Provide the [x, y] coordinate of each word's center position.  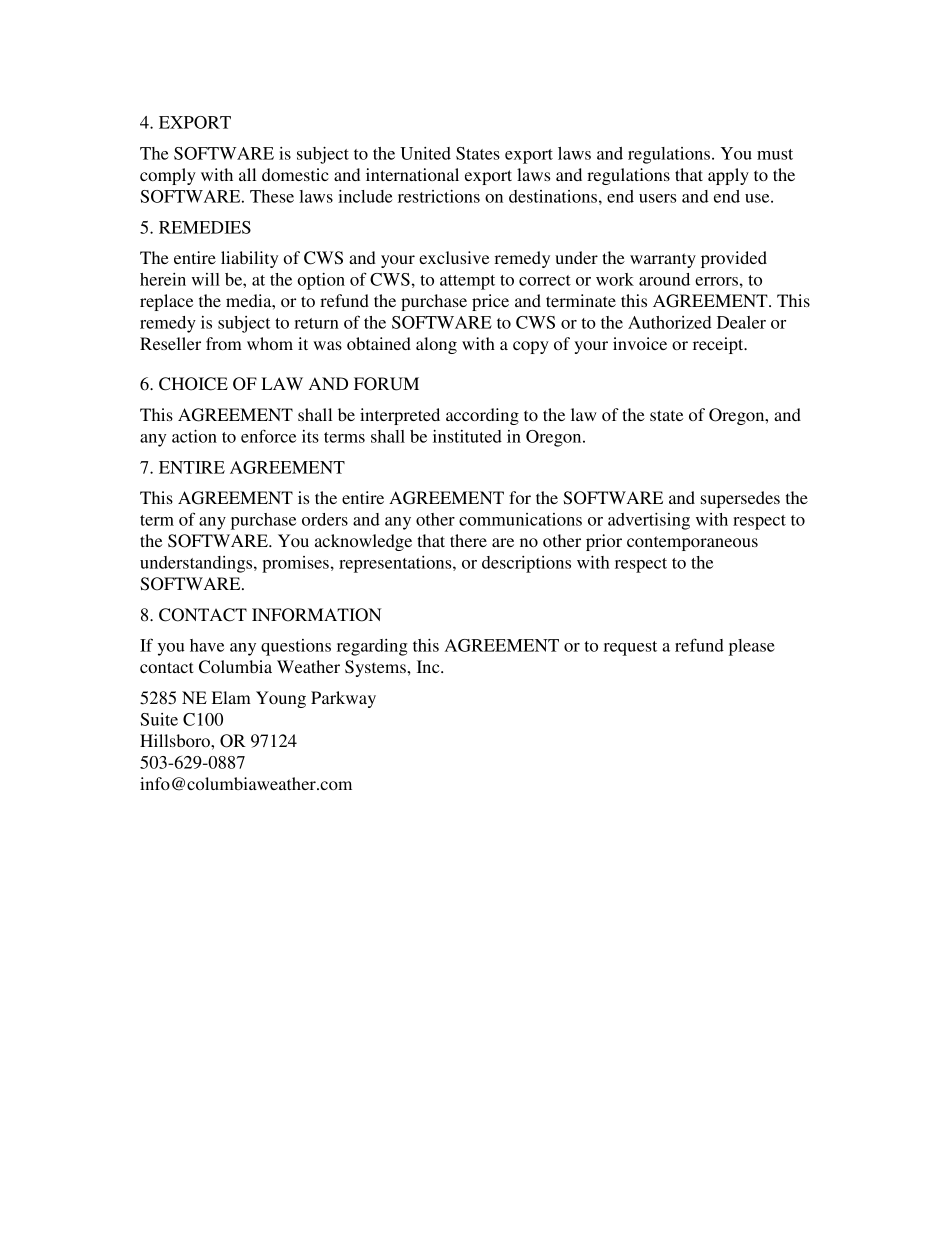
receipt [719, 345]
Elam [231, 697]
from [224, 343]
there [468, 540]
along [436, 345]
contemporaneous [692, 543]
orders [325, 519]
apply [728, 176]
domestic [295, 174]
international [412, 174]
